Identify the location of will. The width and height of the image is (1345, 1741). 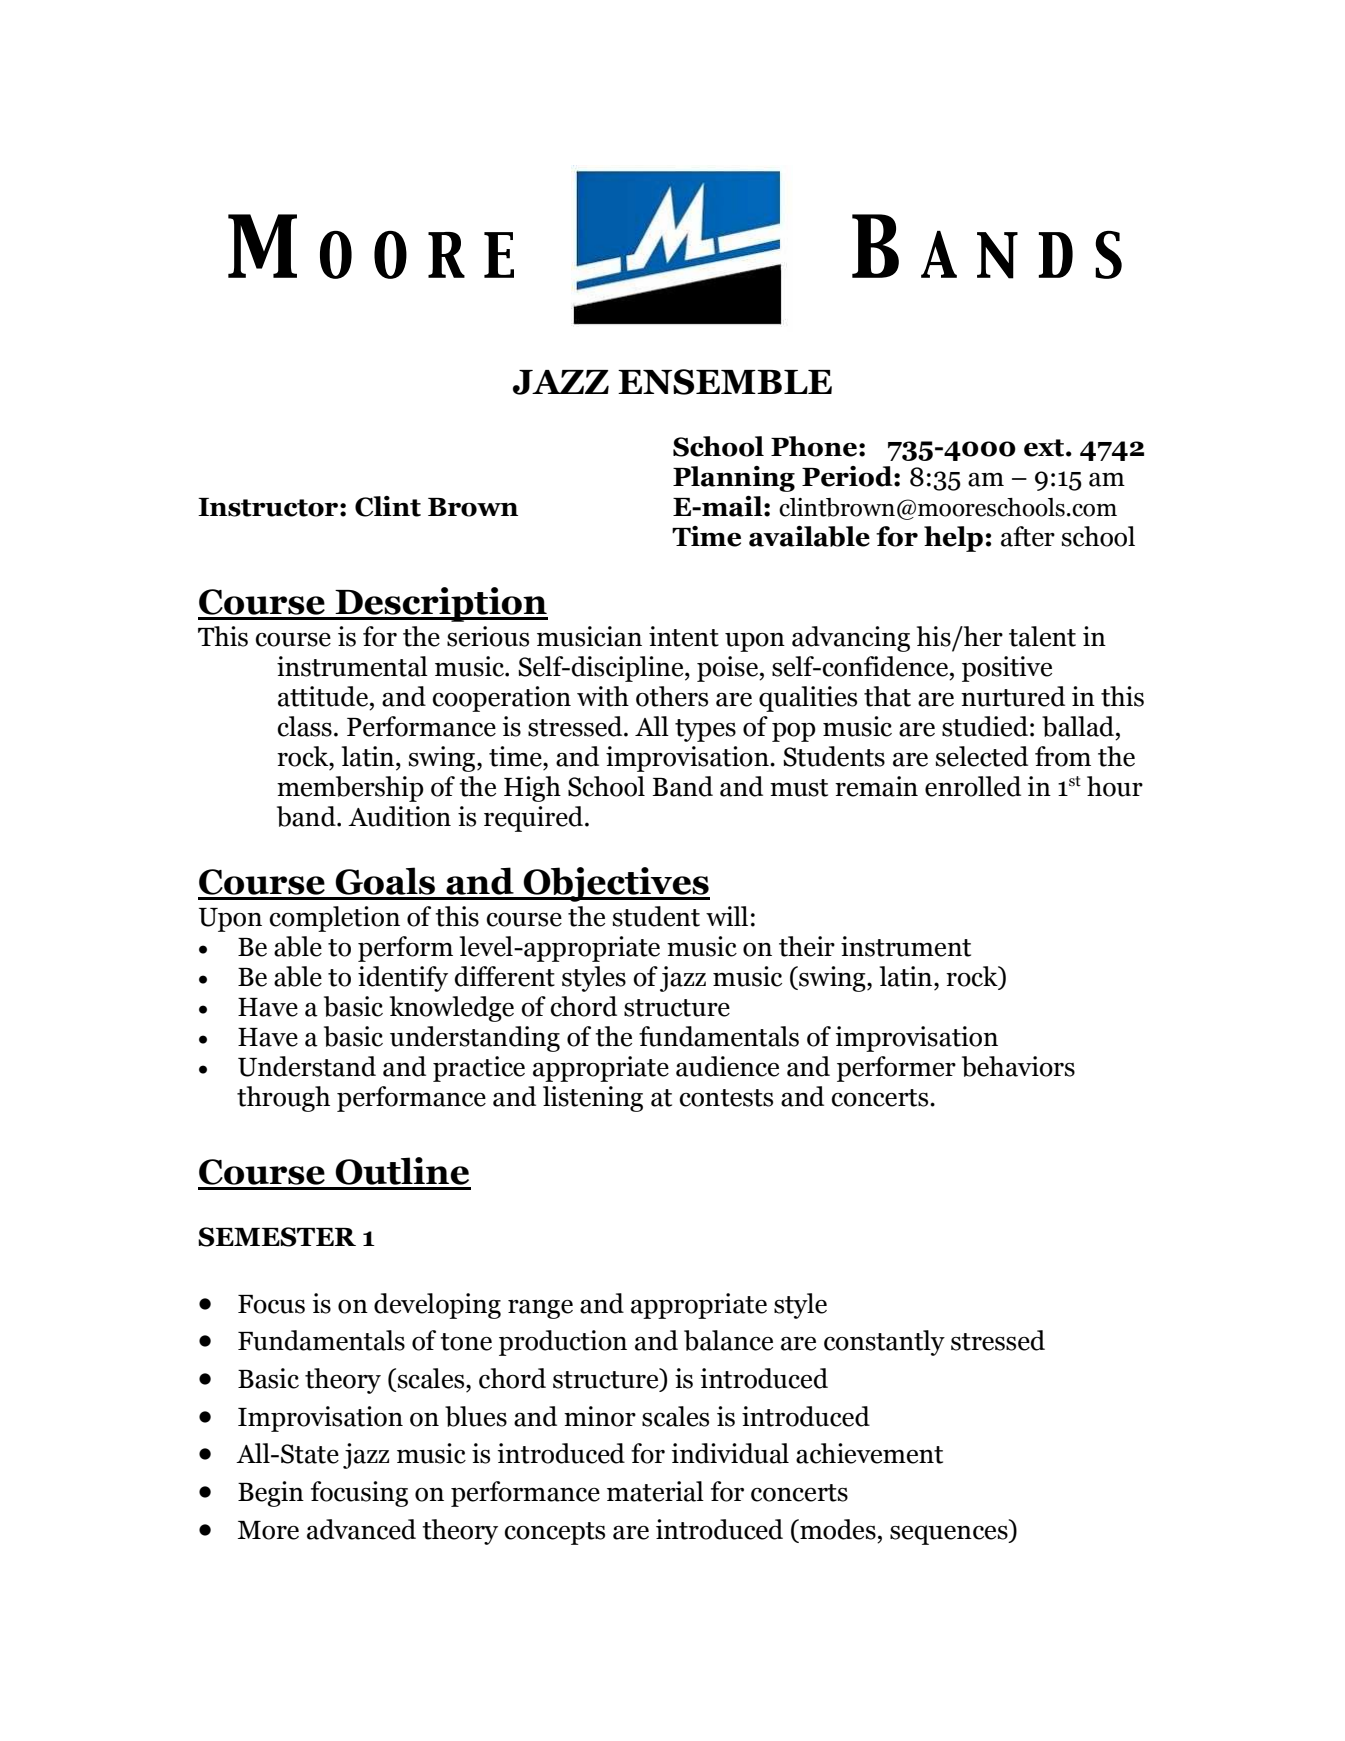
(727, 916).
